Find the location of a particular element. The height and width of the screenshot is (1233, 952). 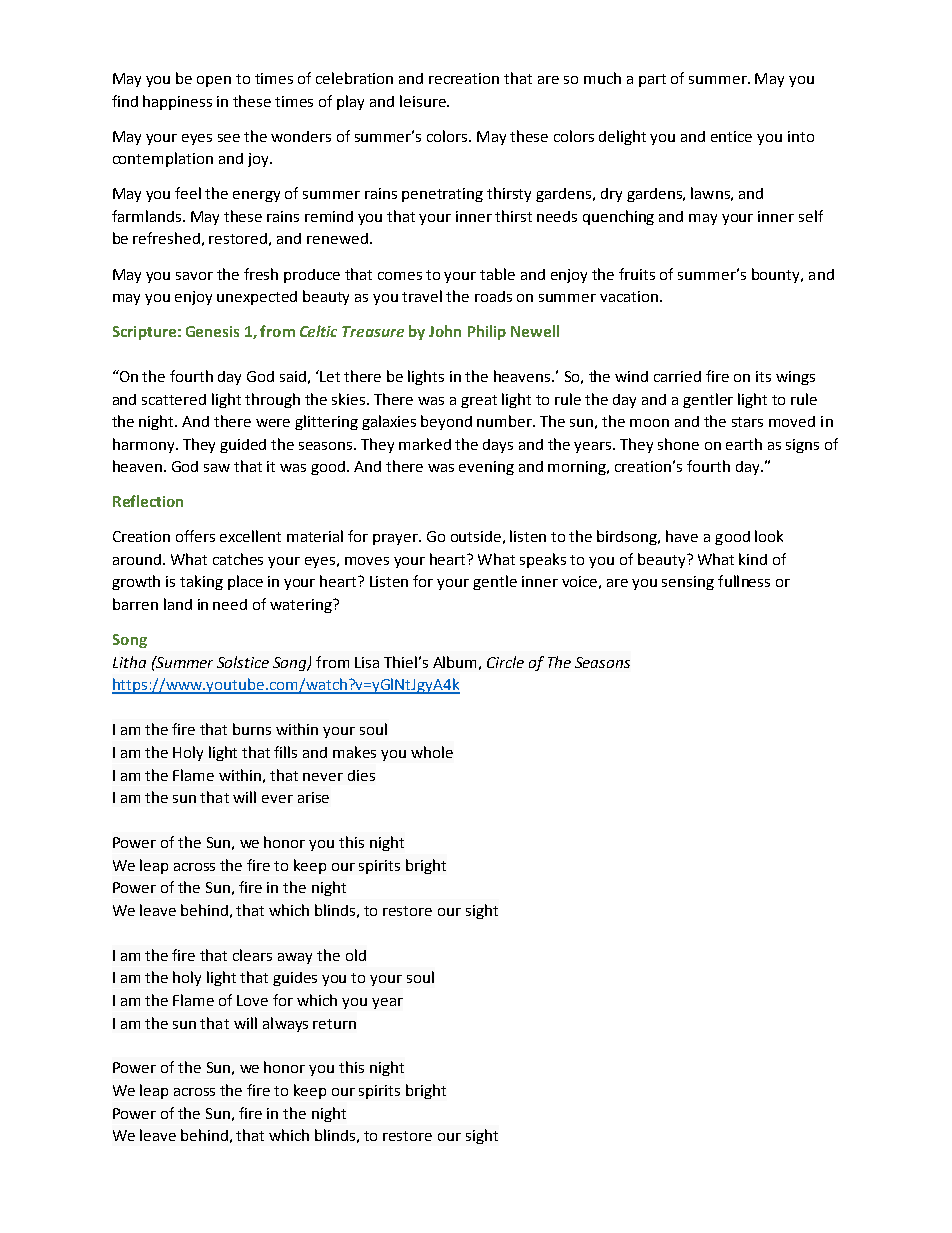

kind is located at coordinates (753, 559).
